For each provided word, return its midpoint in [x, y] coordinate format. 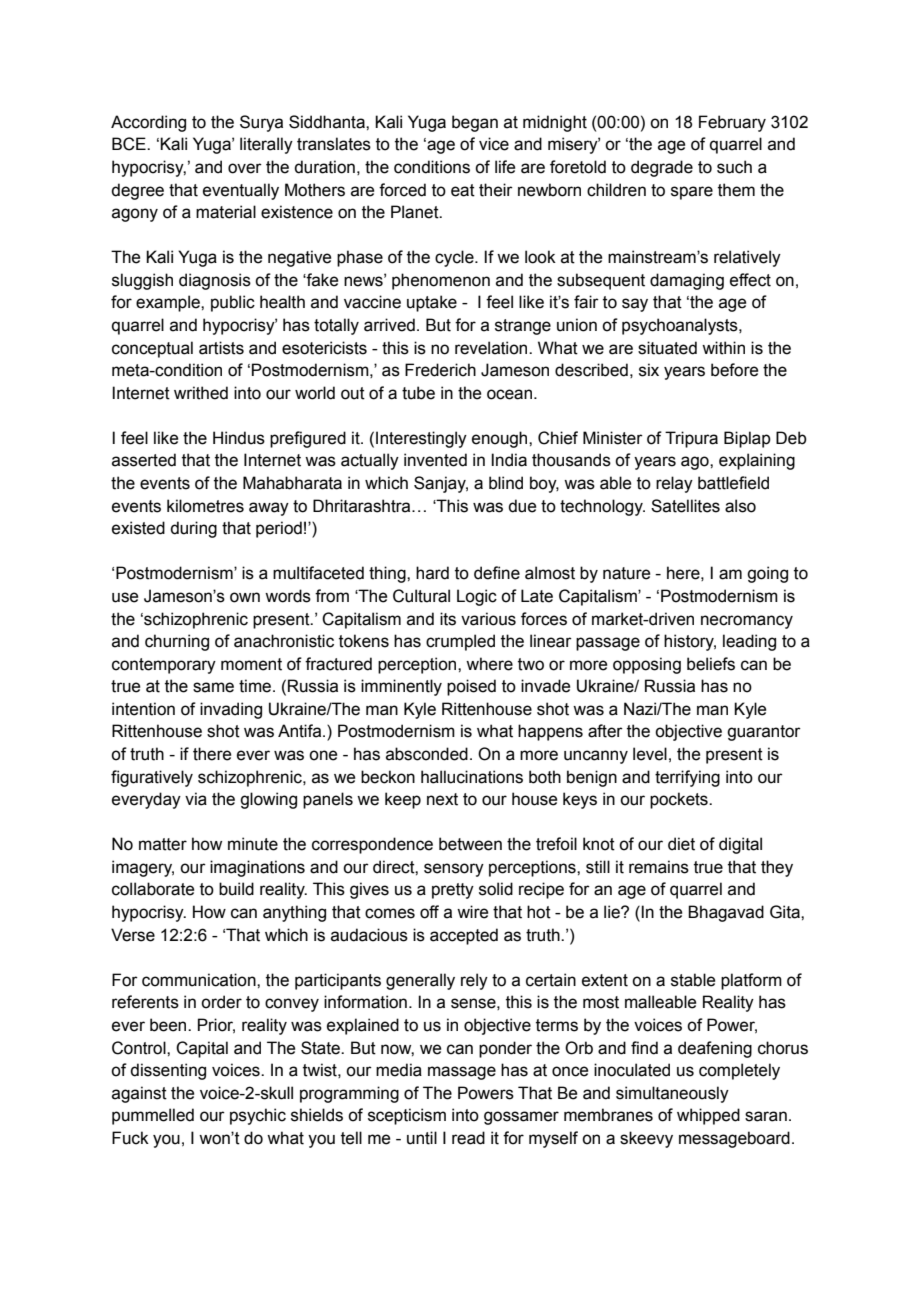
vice [494, 144]
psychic [258, 1116]
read [468, 1138]
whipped [708, 1116]
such [734, 167]
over [245, 168]
